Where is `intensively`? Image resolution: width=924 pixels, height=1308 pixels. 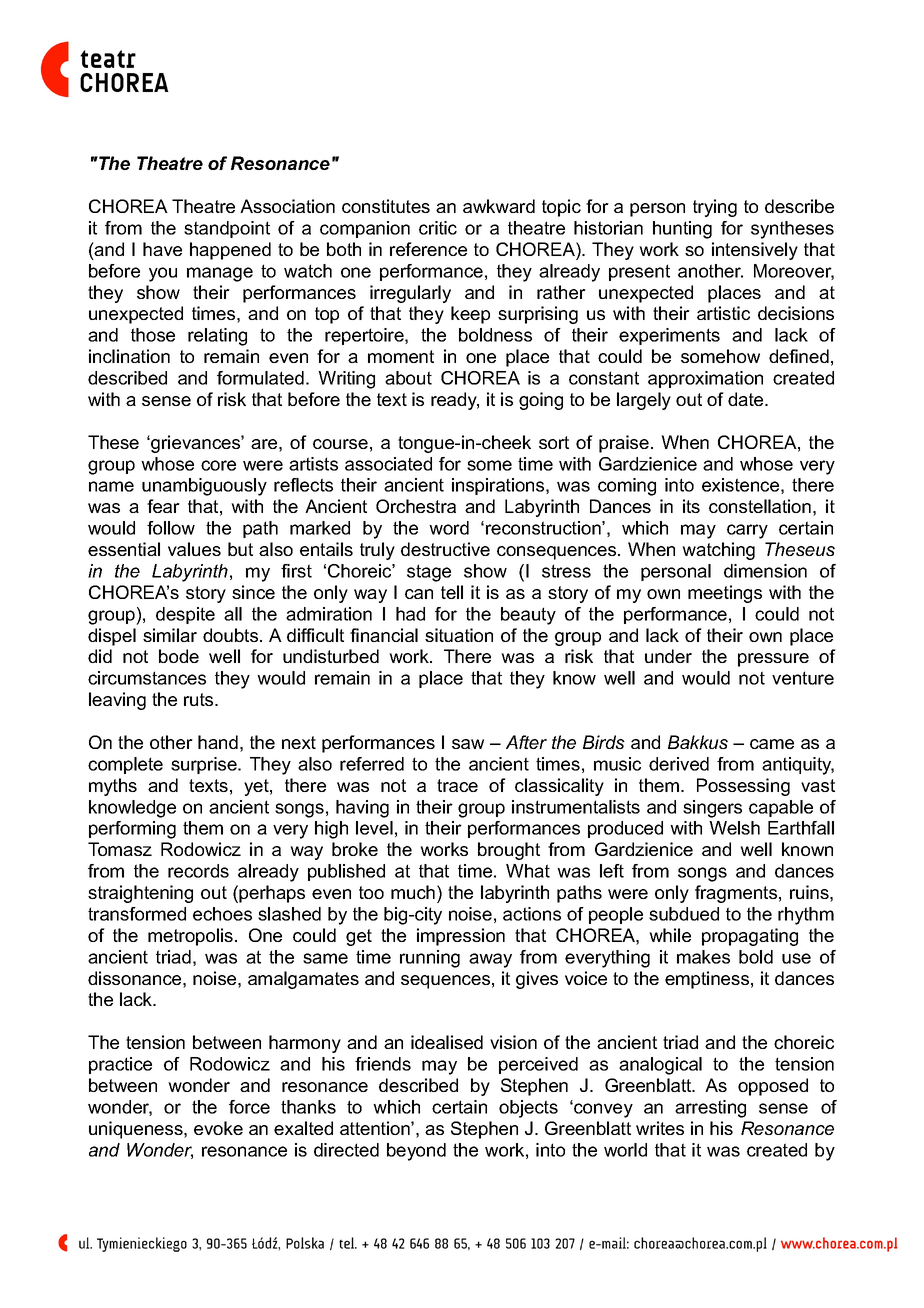 intensively is located at coordinates (755, 251).
